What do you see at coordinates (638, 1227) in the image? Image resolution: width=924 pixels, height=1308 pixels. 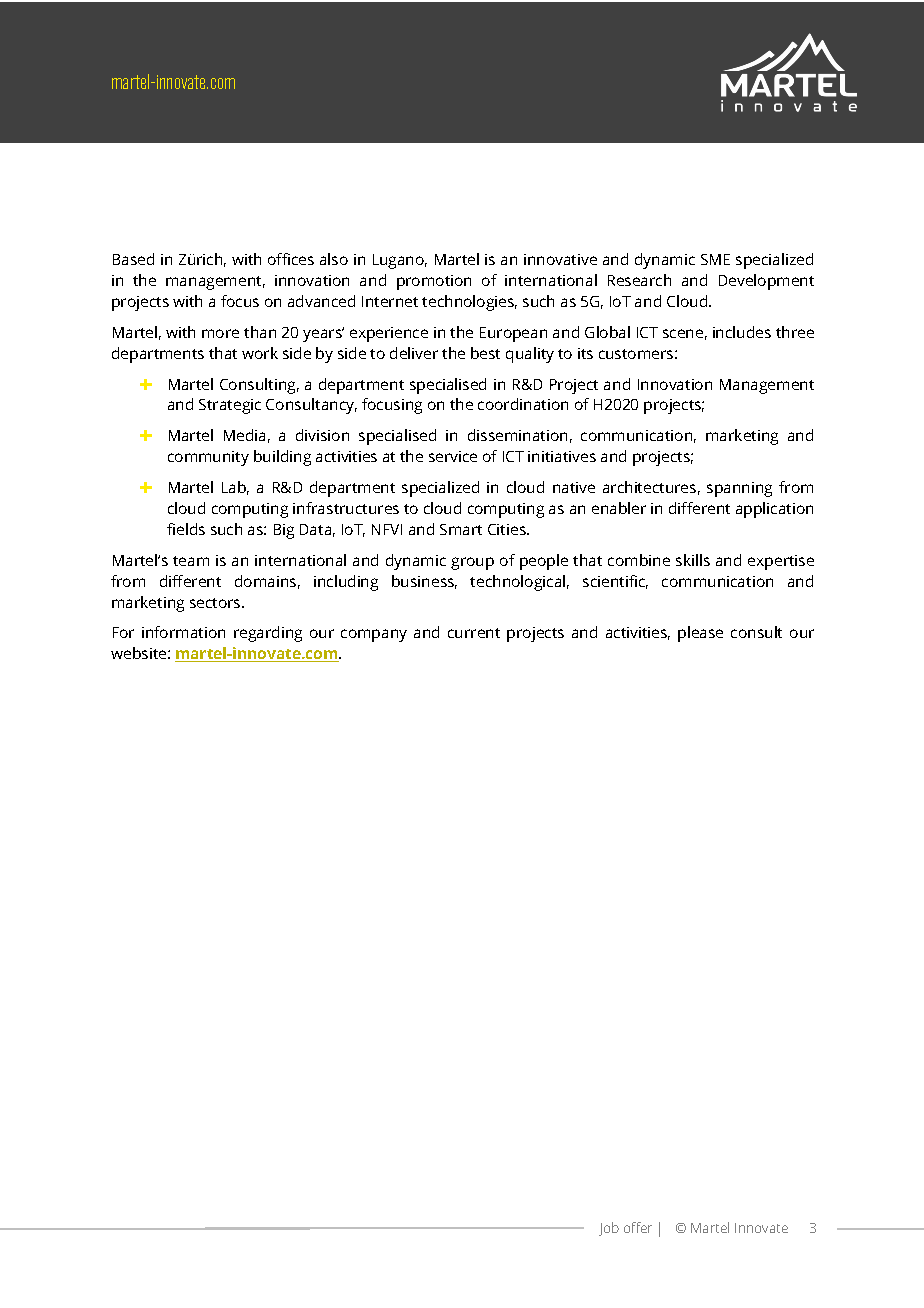 I see `offer` at bounding box center [638, 1227].
